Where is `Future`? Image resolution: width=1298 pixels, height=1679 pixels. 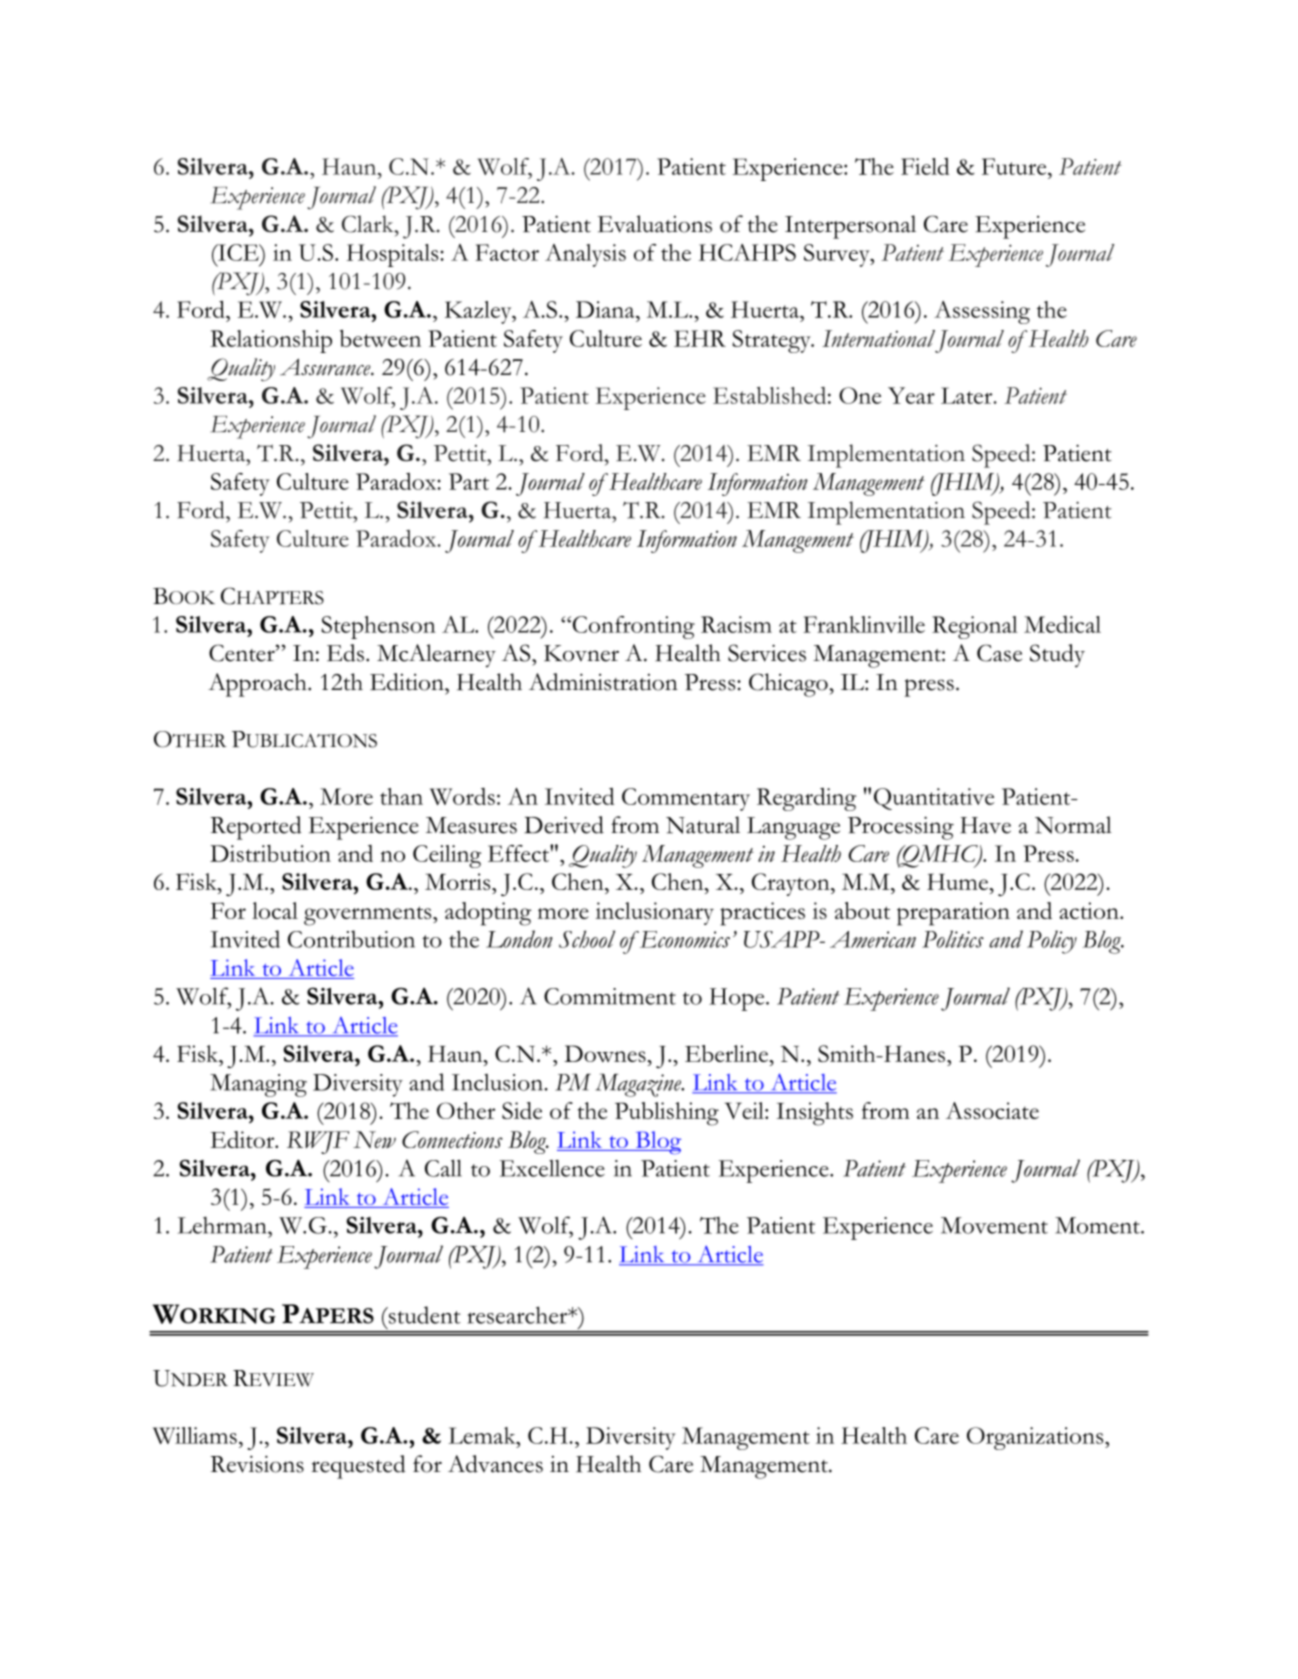 Future is located at coordinates (1015, 166).
